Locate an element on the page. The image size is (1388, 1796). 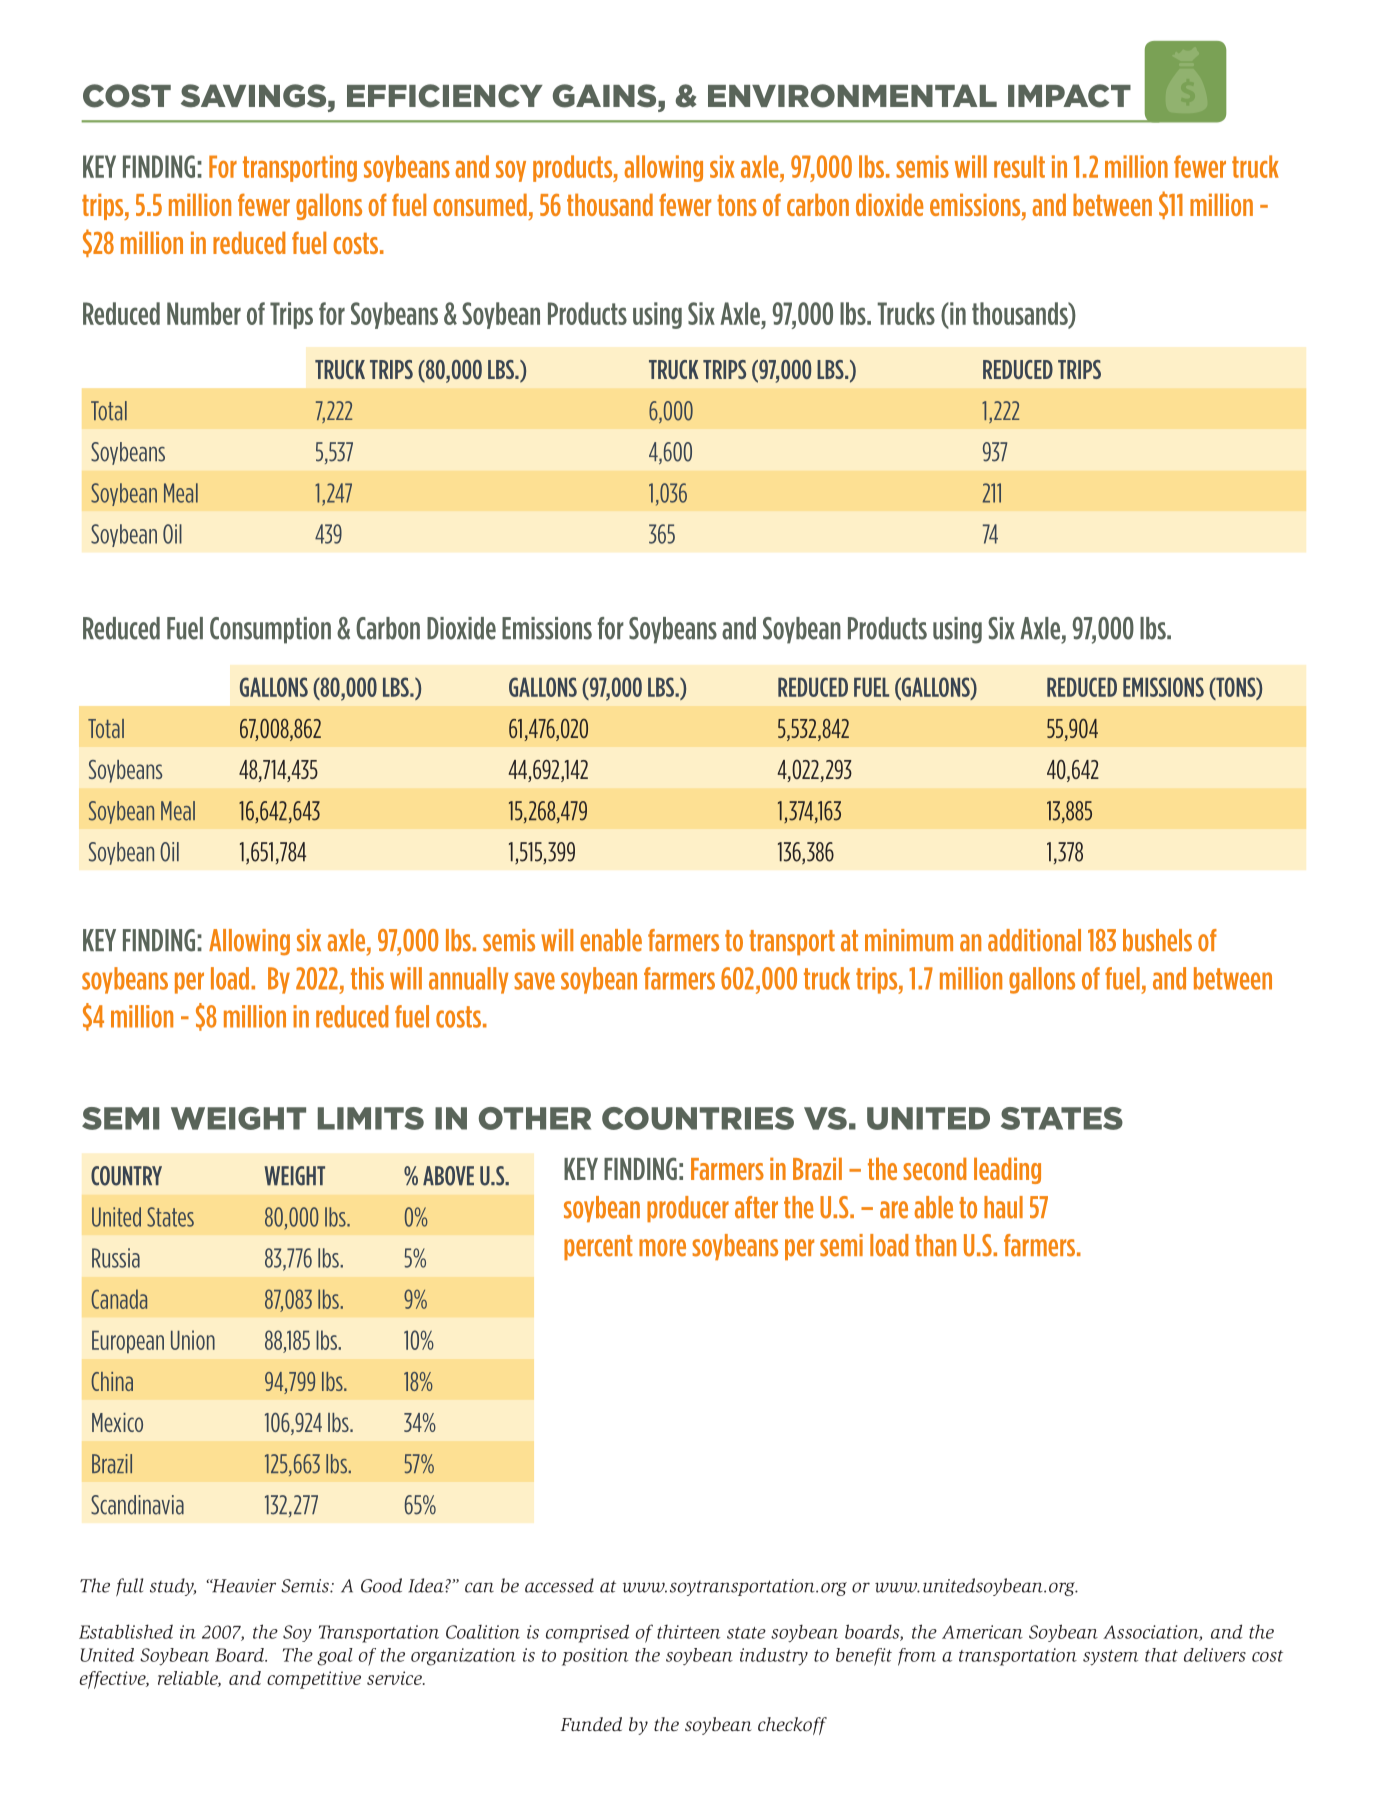
additional is located at coordinates (1034, 940).
